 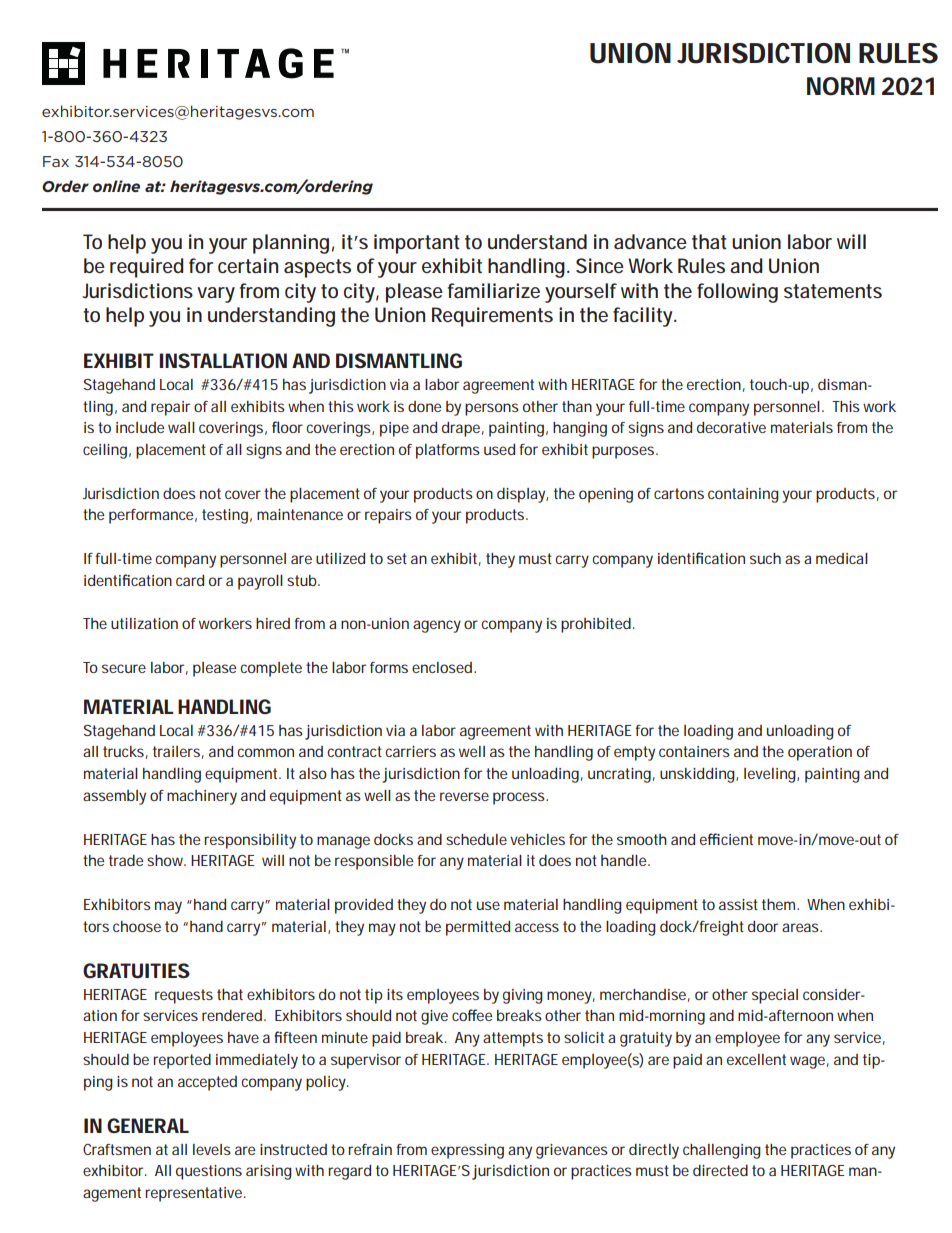 What do you see at coordinates (722, 1151) in the page?
I see `challenging` at bounding box center [722, 1151].
